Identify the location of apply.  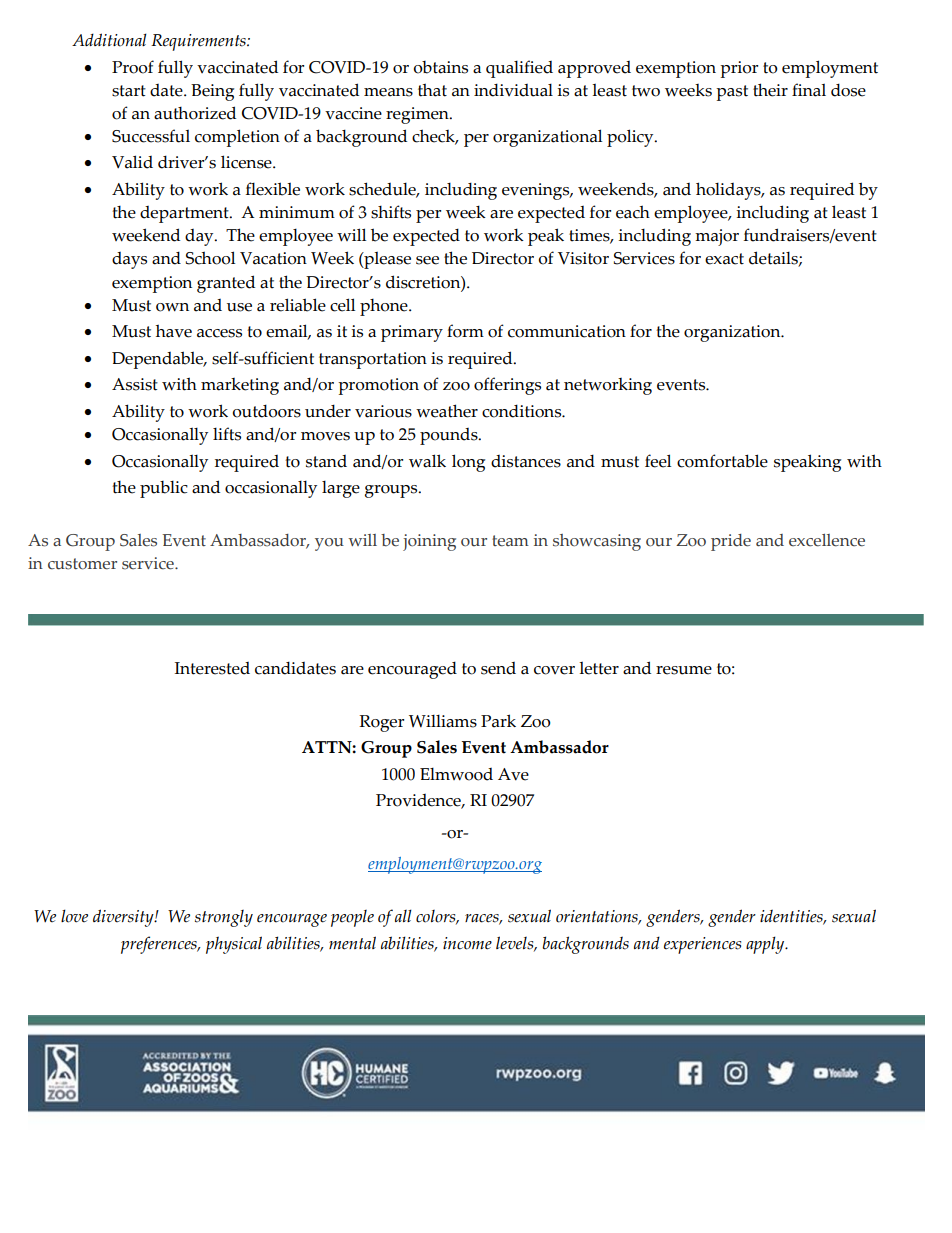
(766, 945).
